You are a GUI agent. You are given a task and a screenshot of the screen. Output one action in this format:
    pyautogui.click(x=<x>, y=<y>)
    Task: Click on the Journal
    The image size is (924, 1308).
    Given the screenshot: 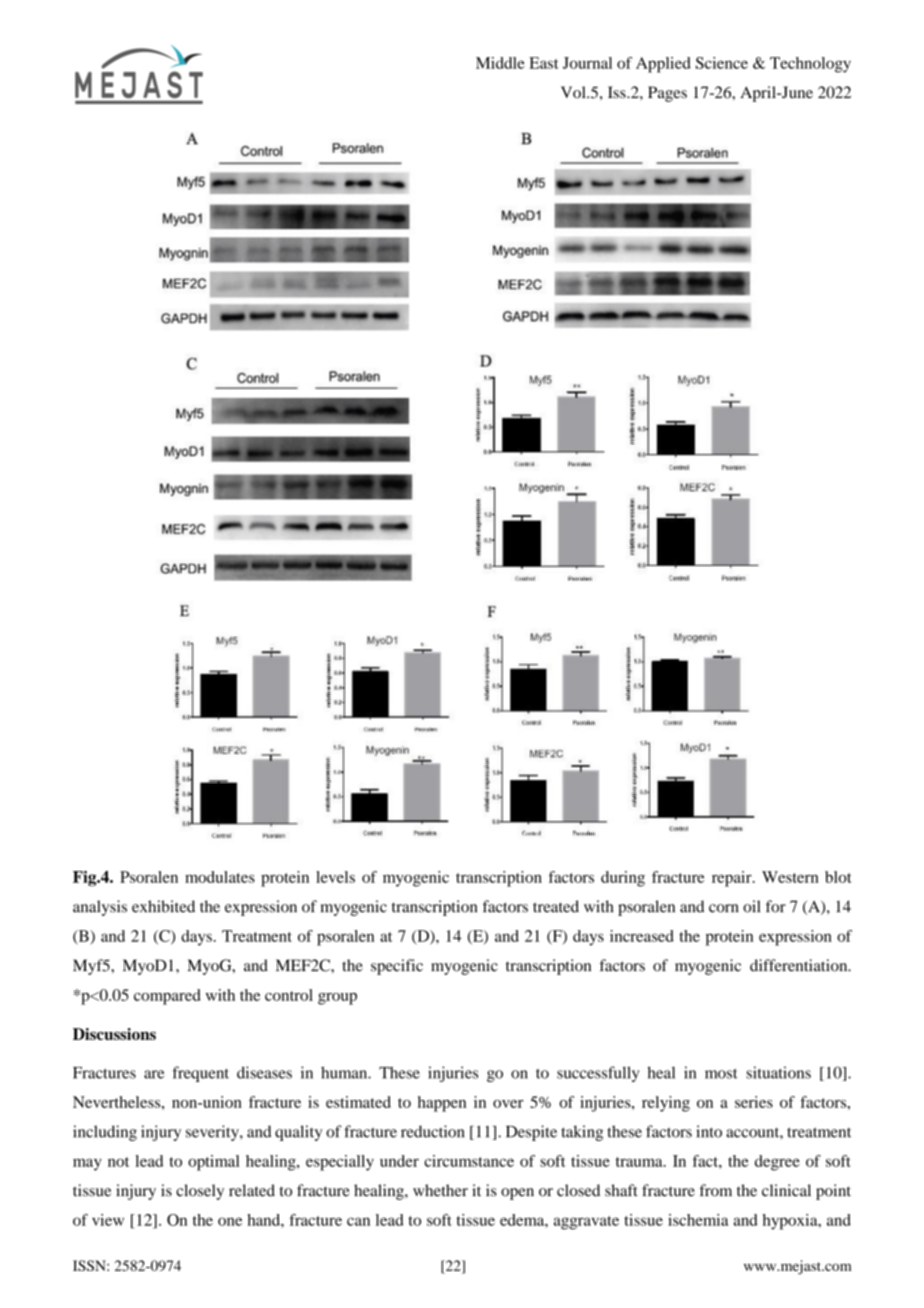 What is the action you would take?
    pyautogui.click(x=587, y=63)
